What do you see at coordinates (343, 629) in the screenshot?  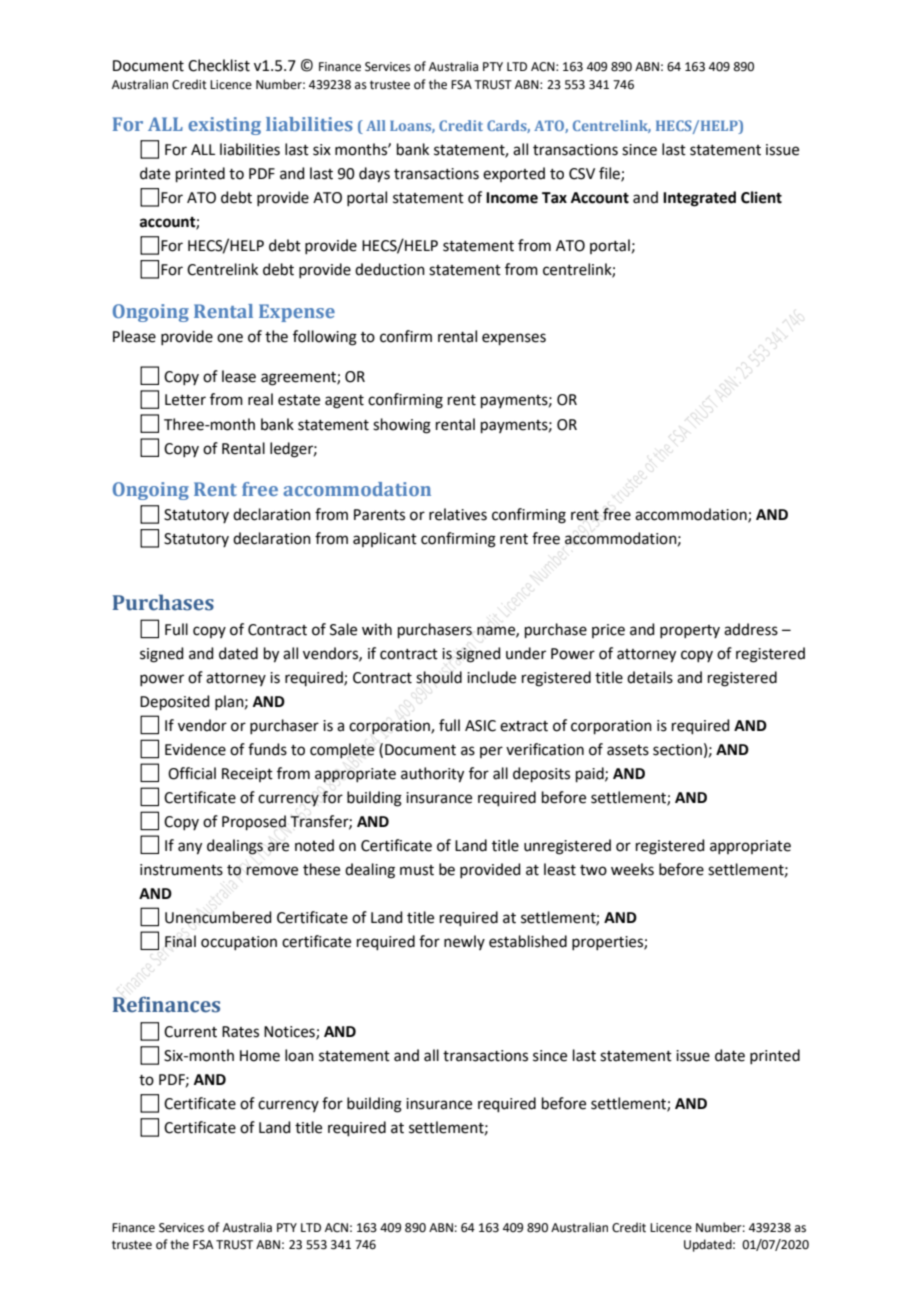 I see `Sale` at bounding box center [343, 629].
